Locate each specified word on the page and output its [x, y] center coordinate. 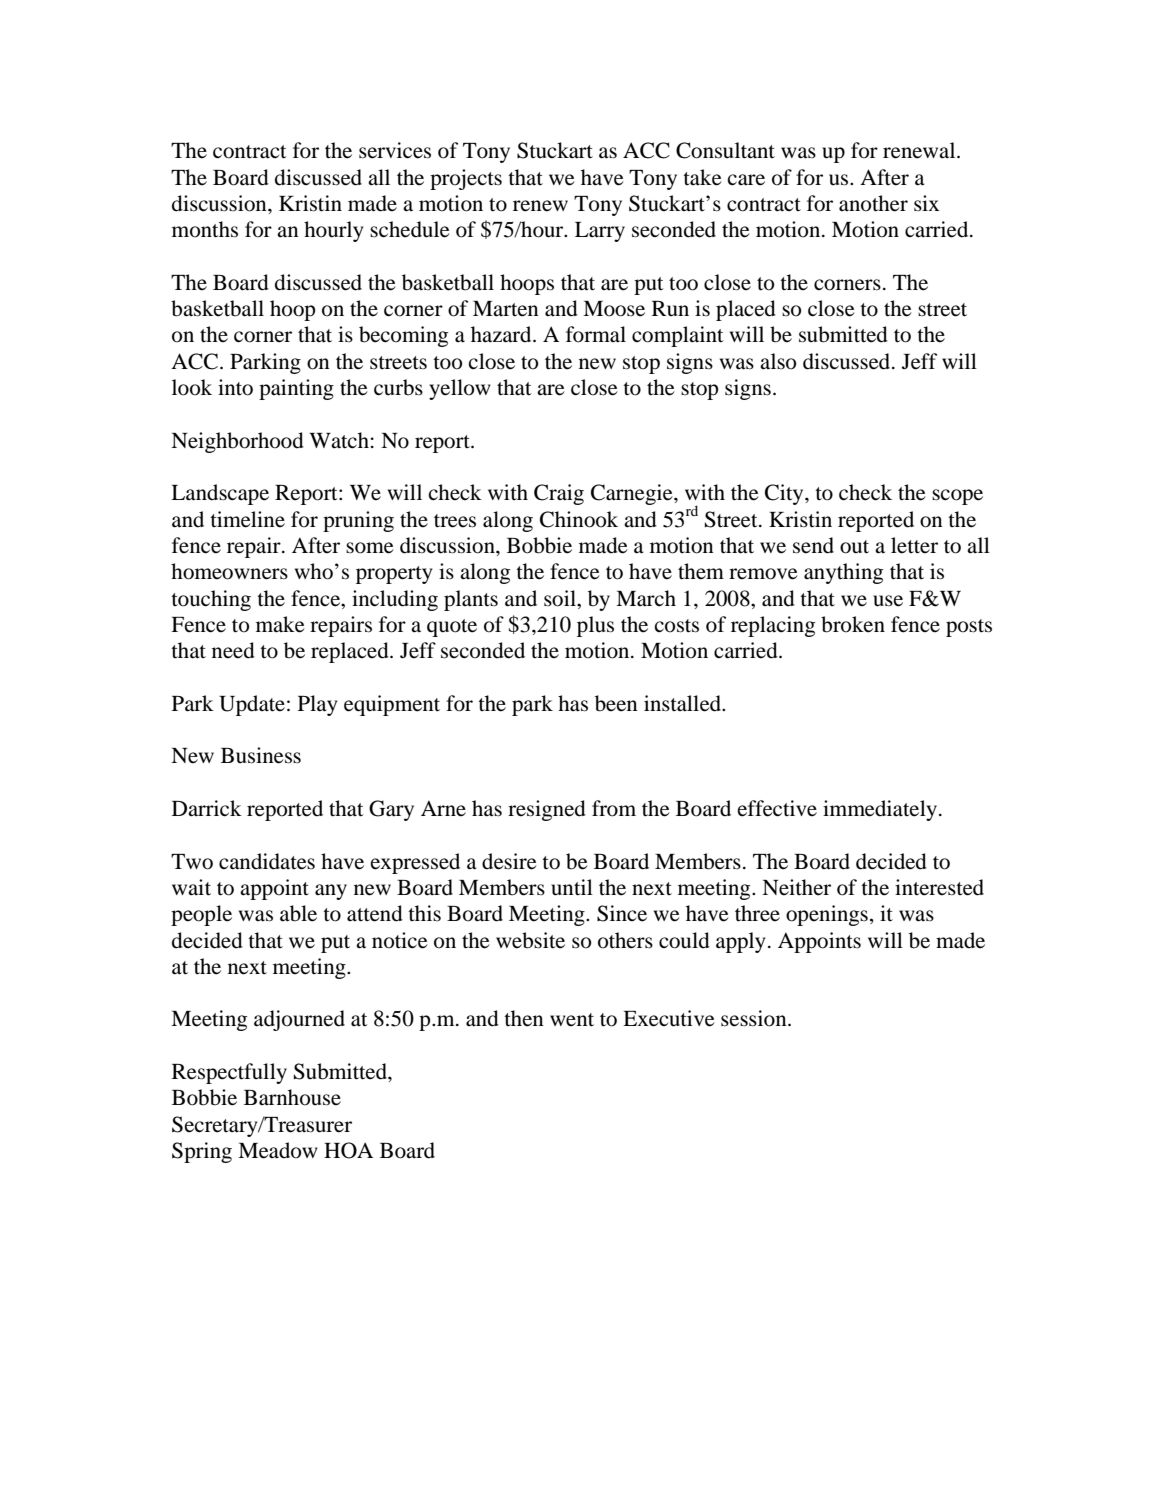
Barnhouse [292, 1097]
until [572, 887]
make [280, 624]
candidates [267, 861]
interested [939, 887]
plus [595, 626]
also [778, 361]
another [873, 203]
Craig [559, 494]
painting [296, 389]
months [205, 229]
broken [853, 624]
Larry [600, 232]
